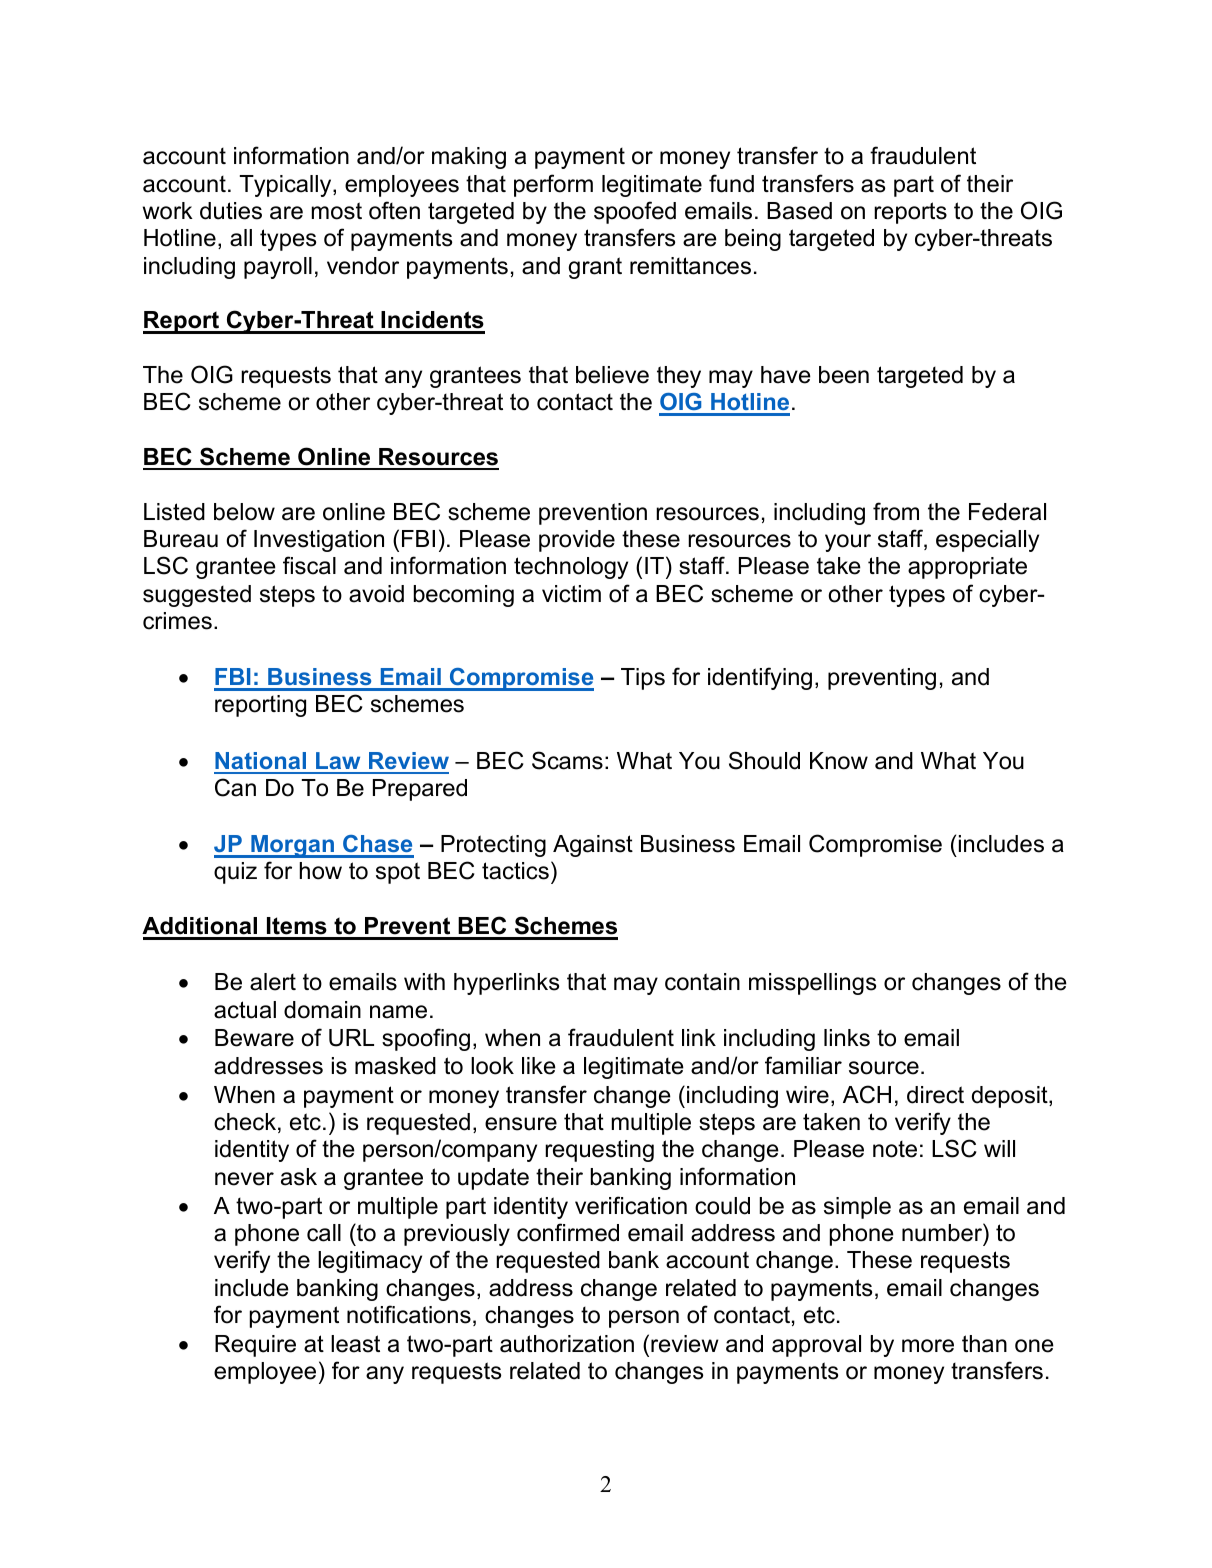  Describe the element at coordinates (577, 541) in the image. I see `provide` at that location.
